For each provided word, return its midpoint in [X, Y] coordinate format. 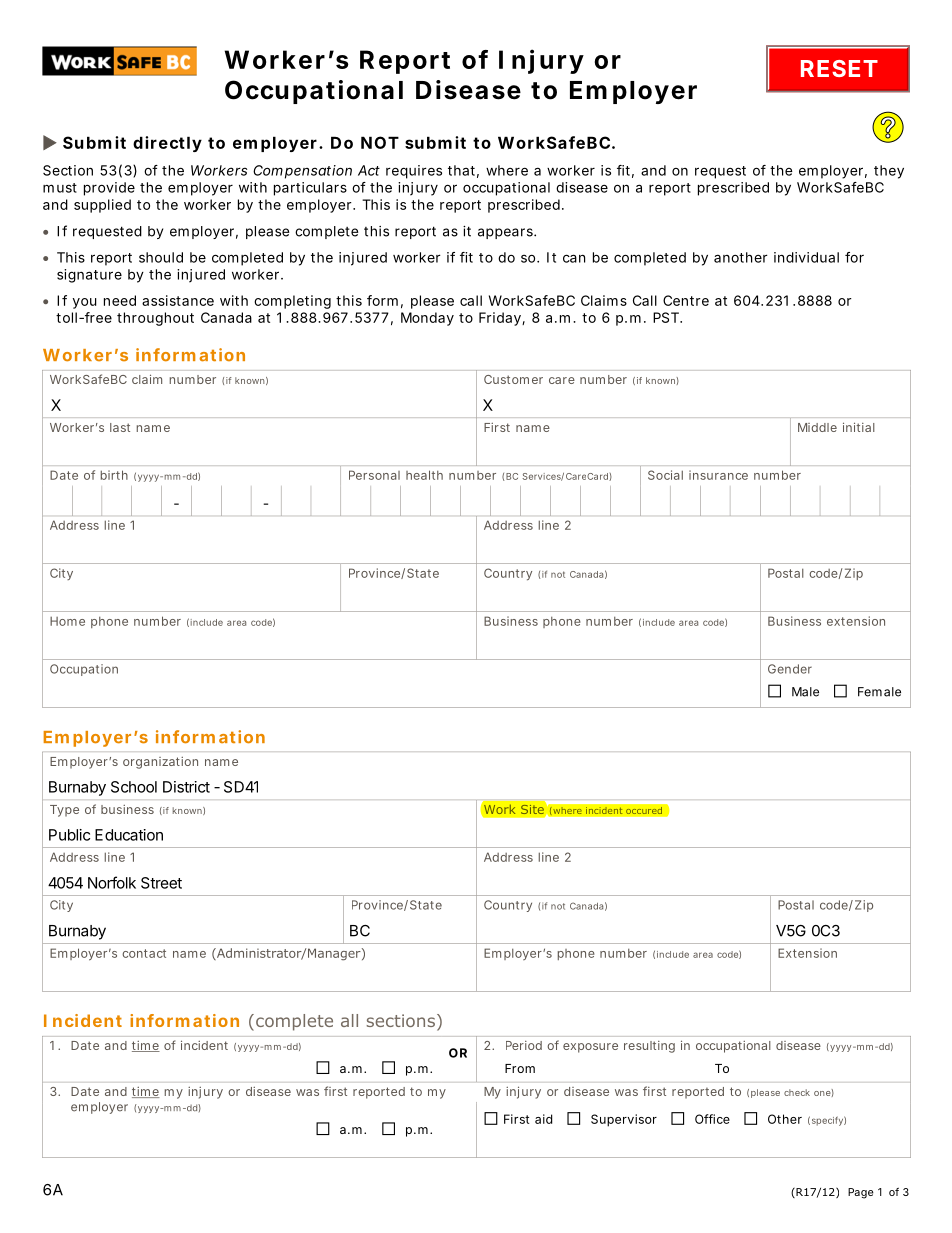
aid [543, 1119]
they [889, 172]
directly [167, 144]
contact [144, 953]
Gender [790, 669]
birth [114, 475]
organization [160, 763]
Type [64, 811]
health [424, 475]
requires [414, 172]
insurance [718, 475]
